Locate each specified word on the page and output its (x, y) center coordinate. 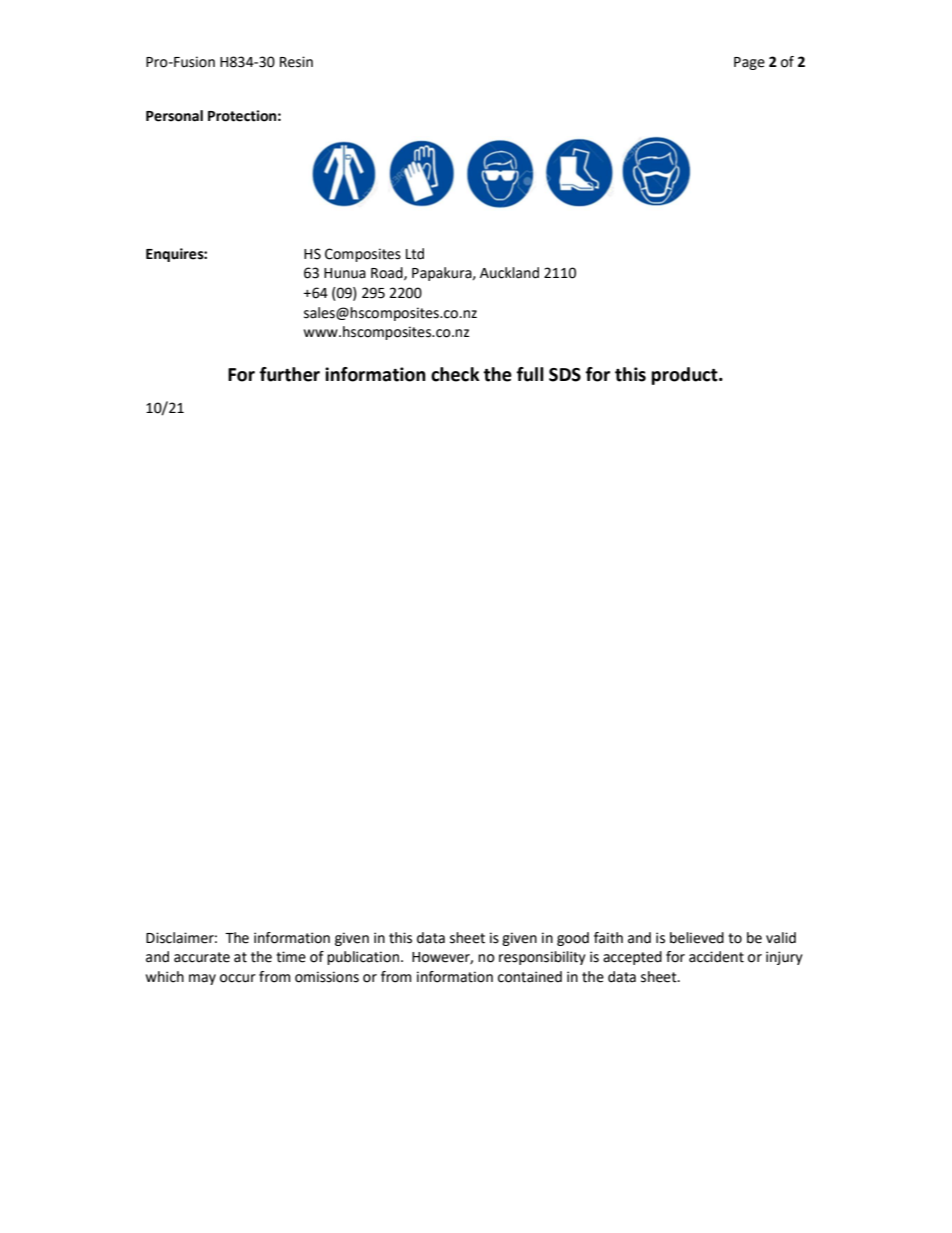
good (573, 939)
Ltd (415, 254)
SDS (565, 375)
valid (781, 938)
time (291, 957)
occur (238, 978)
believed (697, 938)
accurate (202, 957)
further (290, 374)
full (530, 374)
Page (749, 63)
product (685, 376)
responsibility (542, 958)
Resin (296, 62)
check (455, 374)
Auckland (509, 273)
